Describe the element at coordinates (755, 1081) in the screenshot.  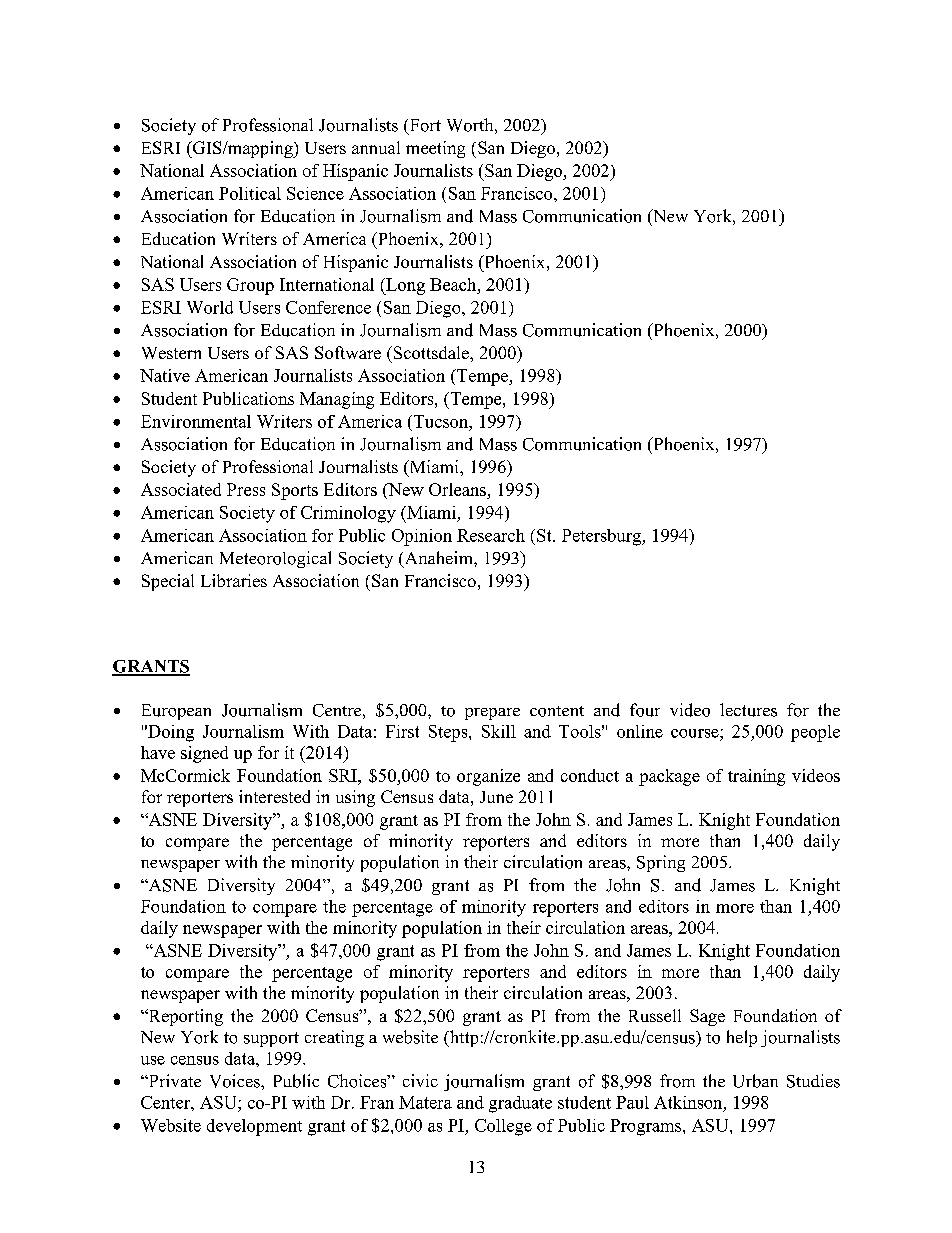
I see `Urban` at that location.
